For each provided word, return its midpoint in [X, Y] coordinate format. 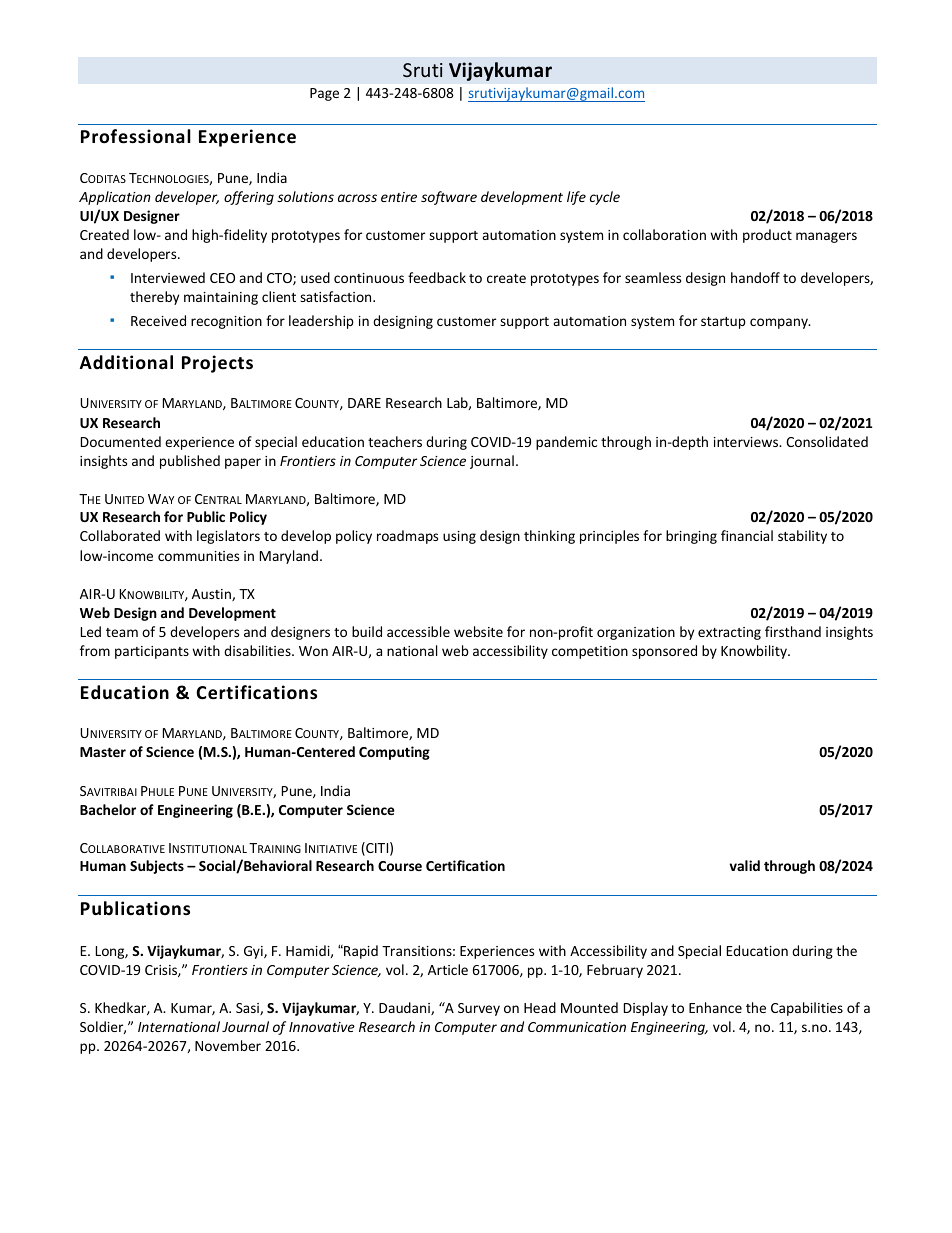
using [459, 537]
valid [744, 865]
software [449, 198]
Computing [394, 753]
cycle [605, 198]
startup [723, 323]
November [228, 1045]
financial [747, 535]
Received [158, 320]
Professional [136, 136]
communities [198, 556]
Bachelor [108, 809]
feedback [437, 277]
